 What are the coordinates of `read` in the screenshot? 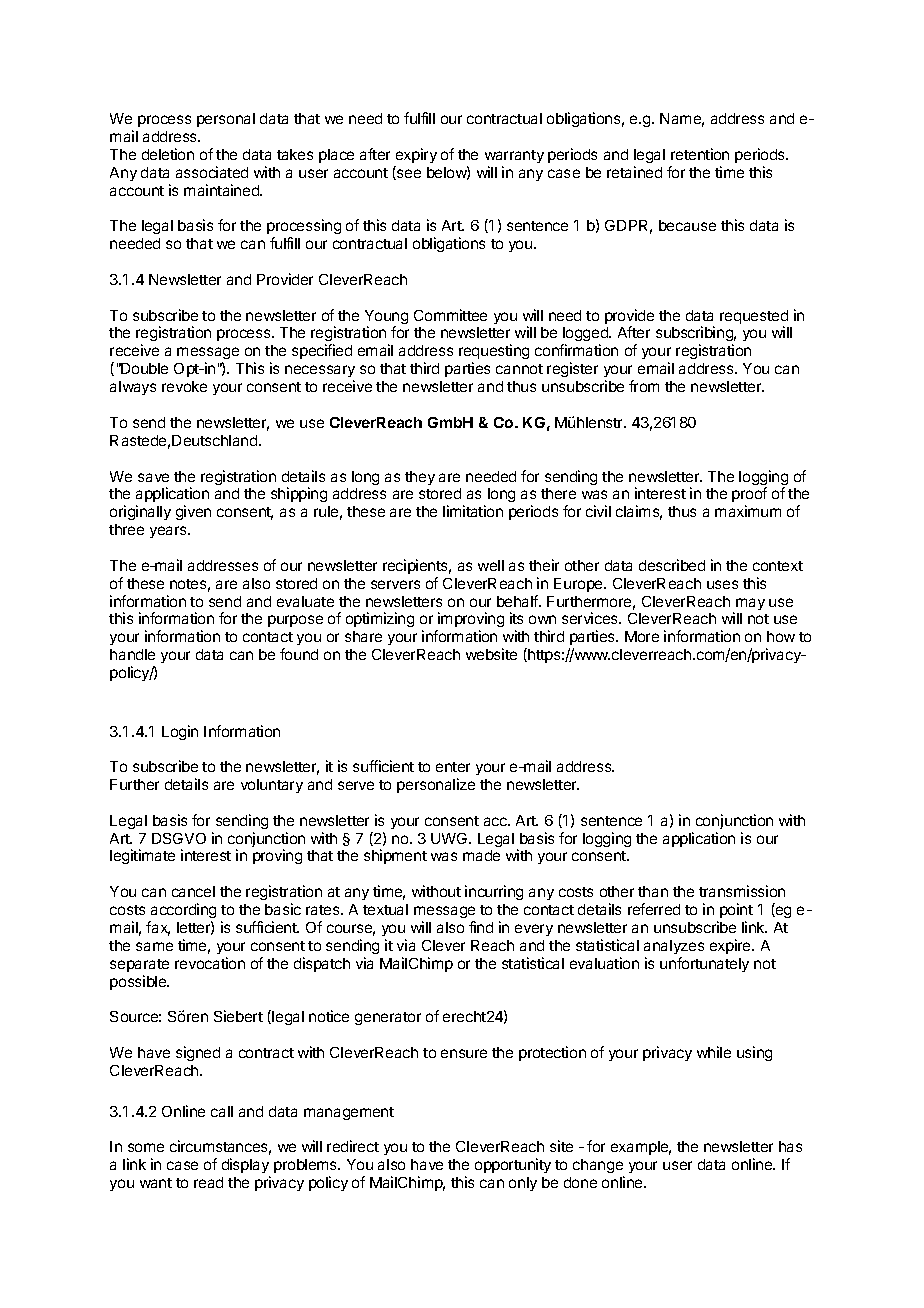 It's located at (208, 1182).
